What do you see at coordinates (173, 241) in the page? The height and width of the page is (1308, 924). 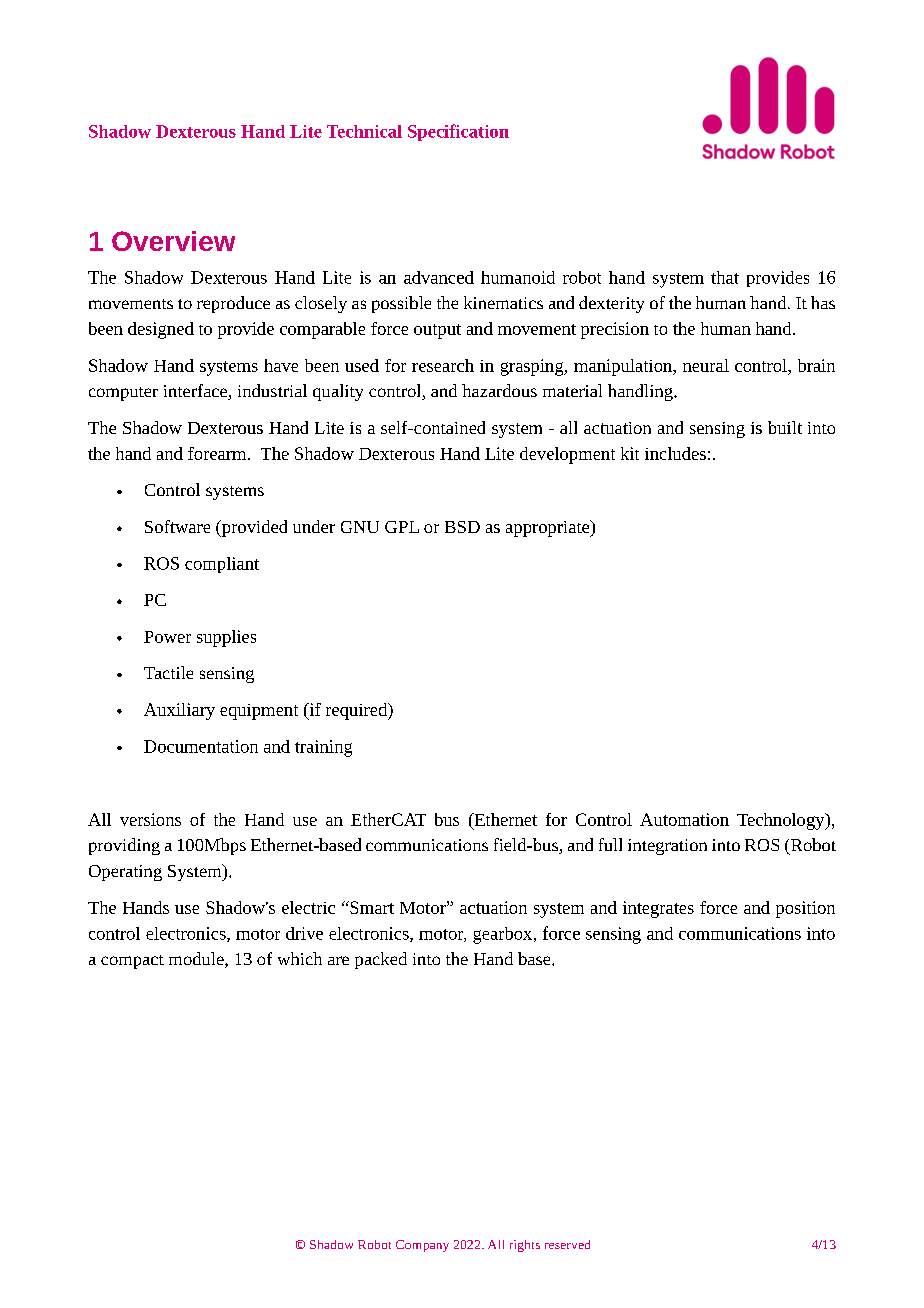 I see `Overview` at bounding box center [173, 241].
